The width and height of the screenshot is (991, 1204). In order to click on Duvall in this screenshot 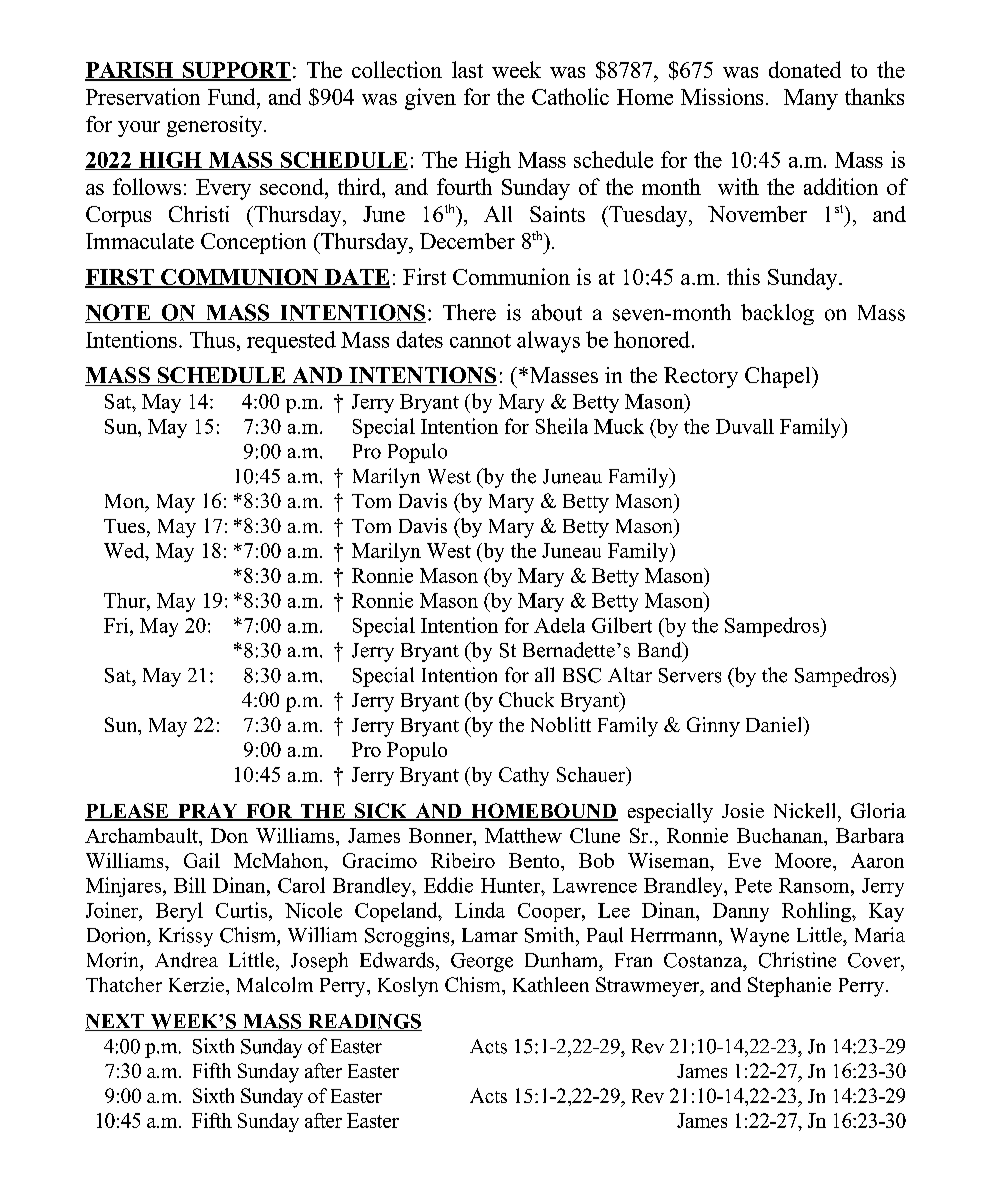, I will do `click(745, 426)`.
